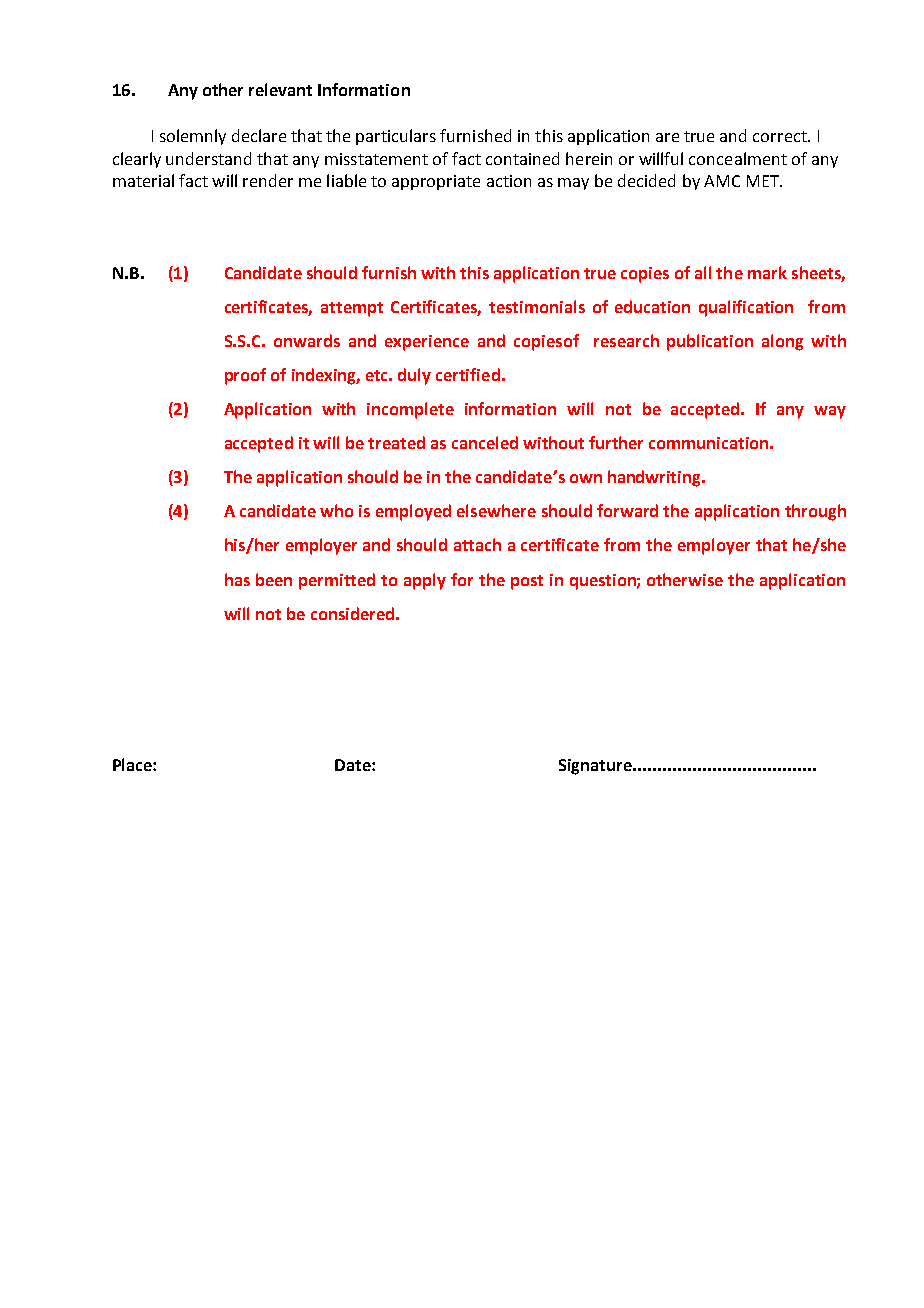 This screenshot has width=924, height=1308. Describe the element at coordinates (781, 136) in the screenshot. I see `correct` at that location.
